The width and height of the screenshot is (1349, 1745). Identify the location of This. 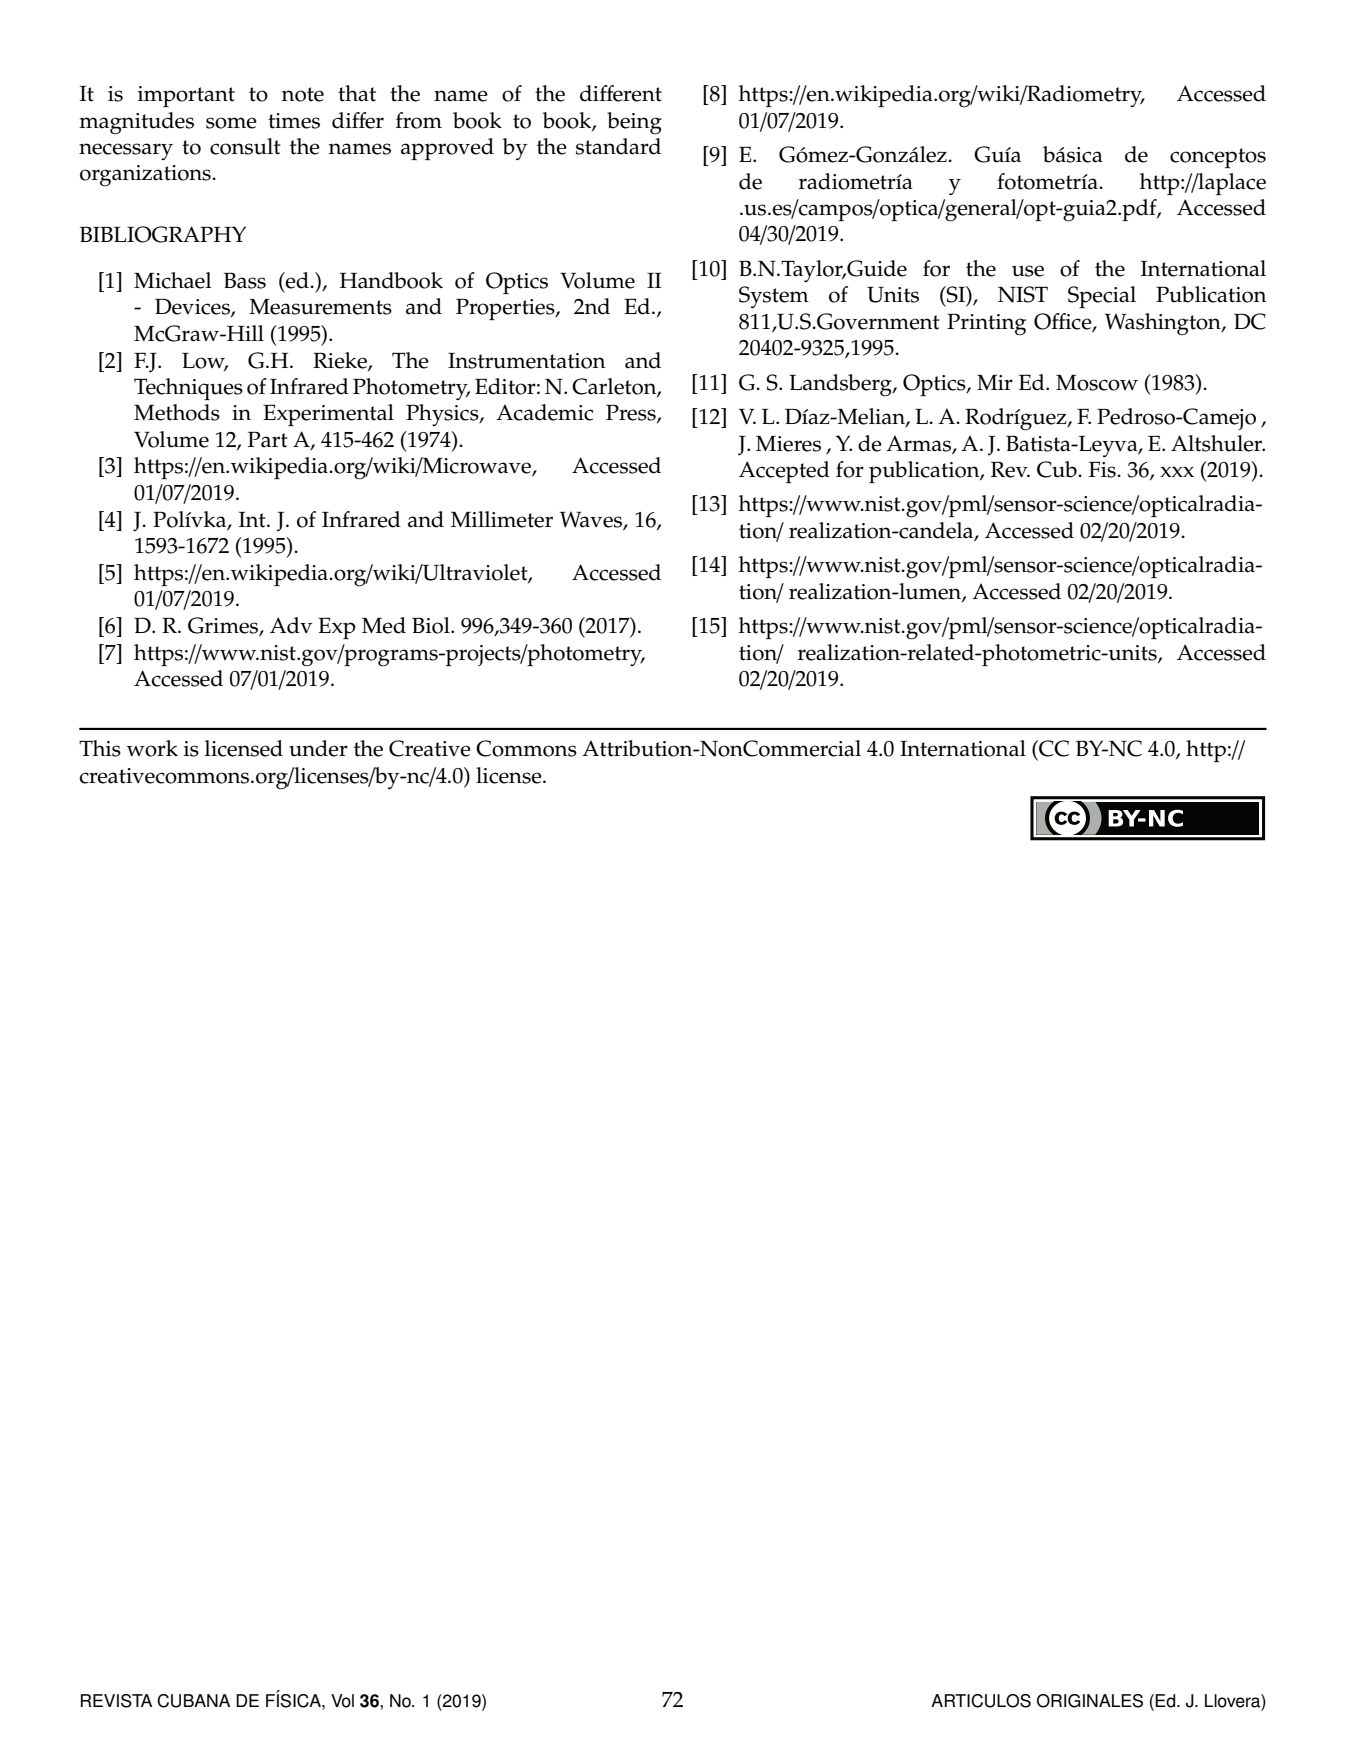
(100, 748).
